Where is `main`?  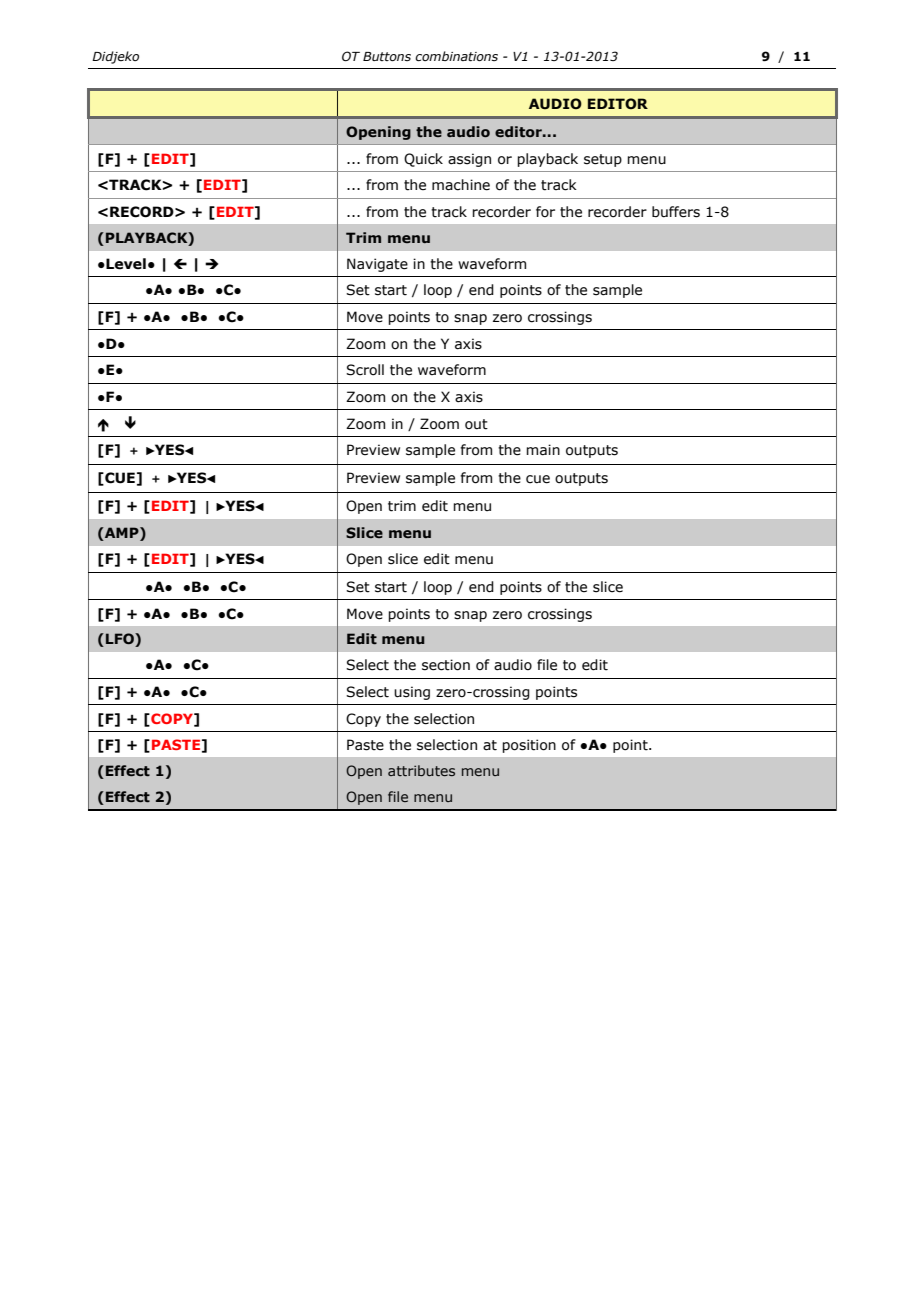
main is located at coordinates (543, 450).
